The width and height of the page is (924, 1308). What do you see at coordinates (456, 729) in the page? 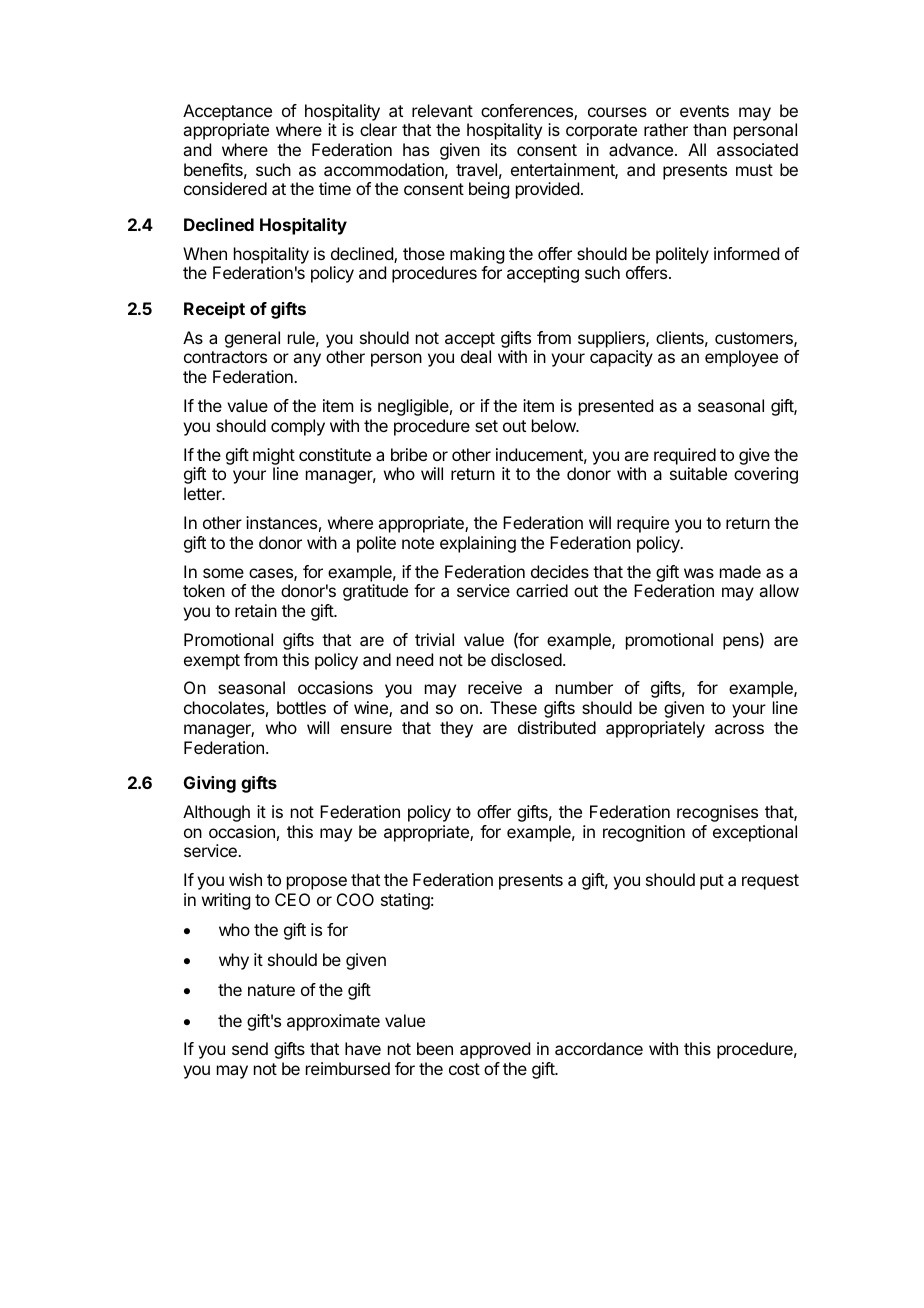
I see `they` at bounding box center [456, 729].
